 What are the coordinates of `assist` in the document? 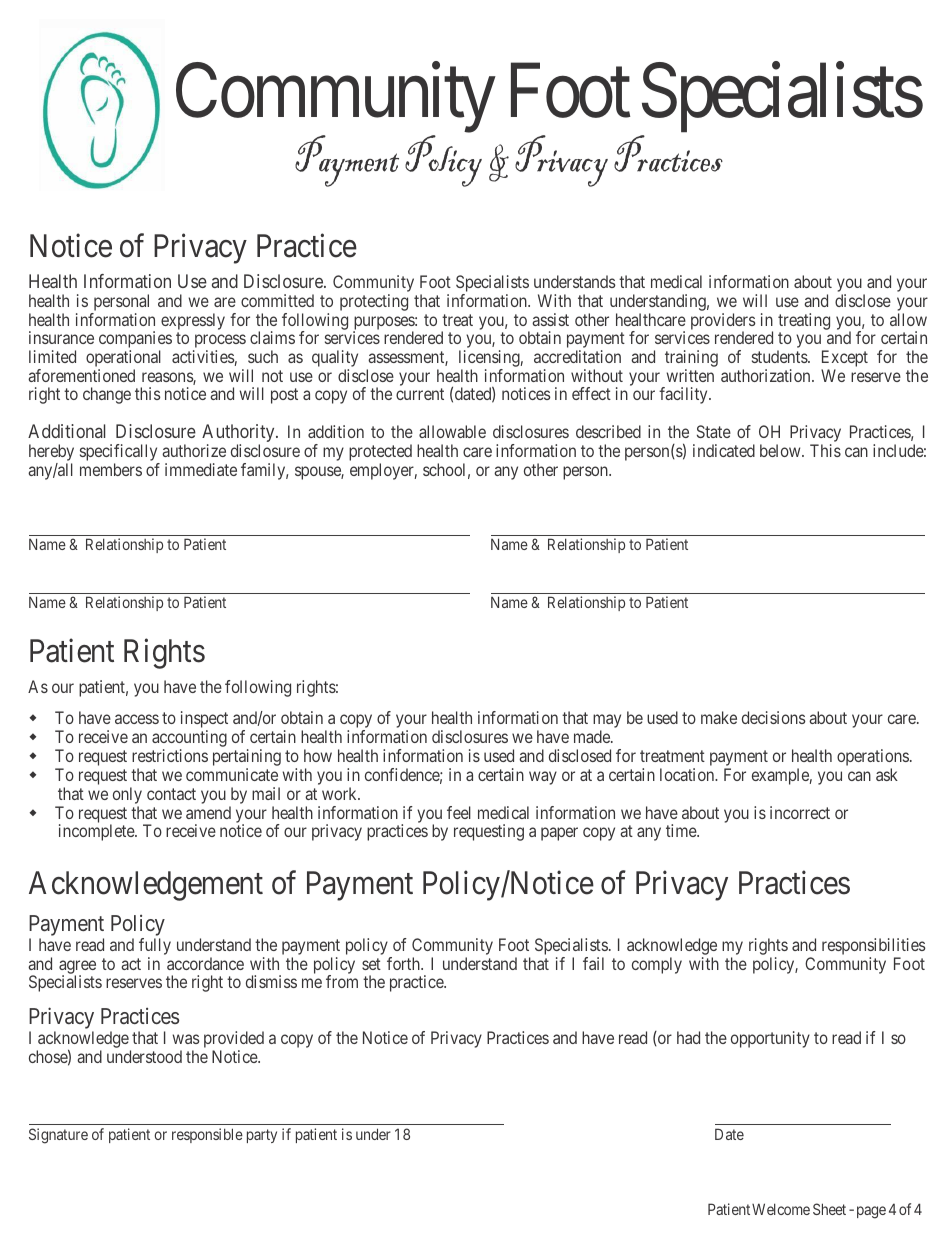 It's located at (550, 319).
